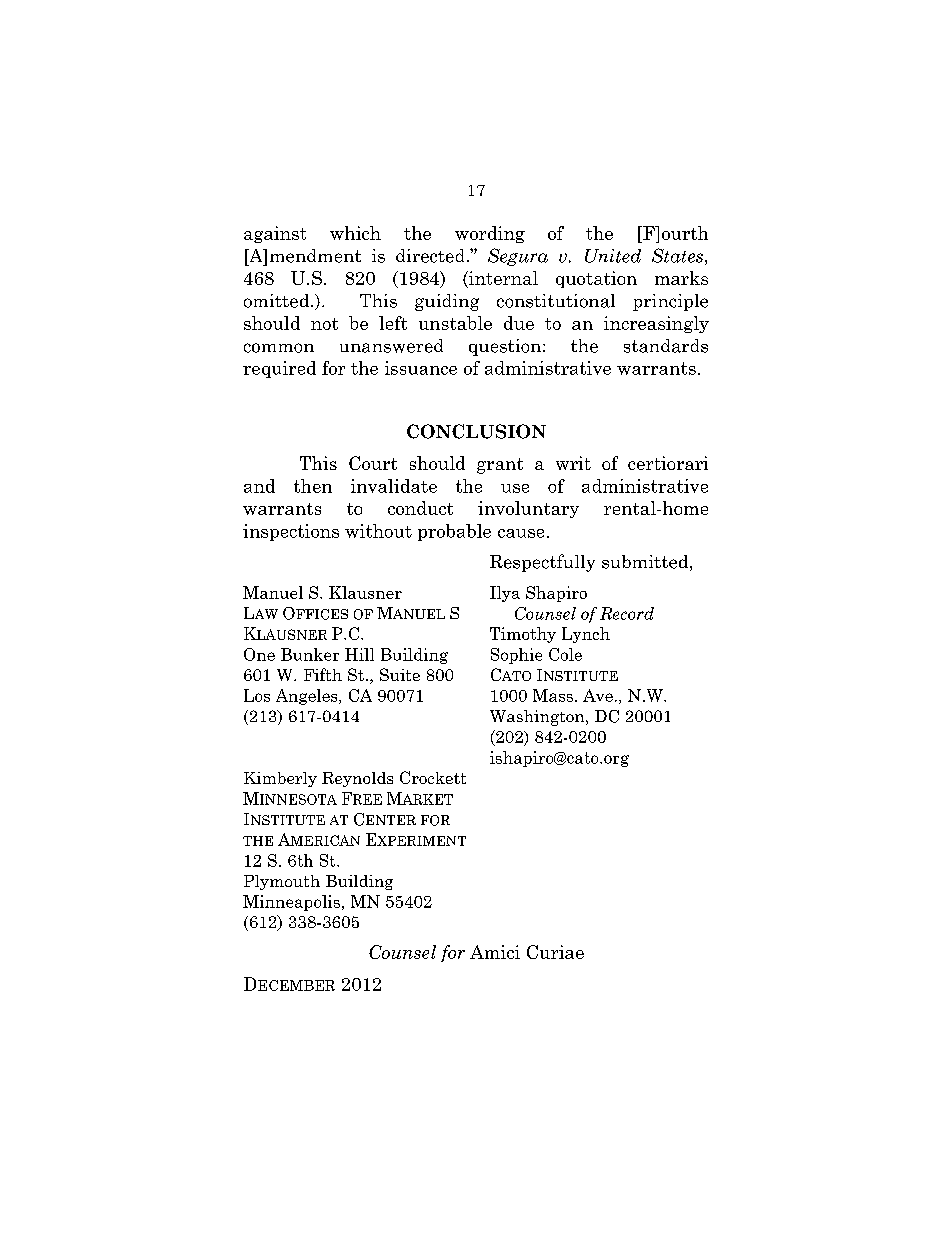 This screenshot has height=1233, width=952. What do you see at coordinates (613, 256) in the screenshot?
I see `United` at bounding box center [613, 256].
